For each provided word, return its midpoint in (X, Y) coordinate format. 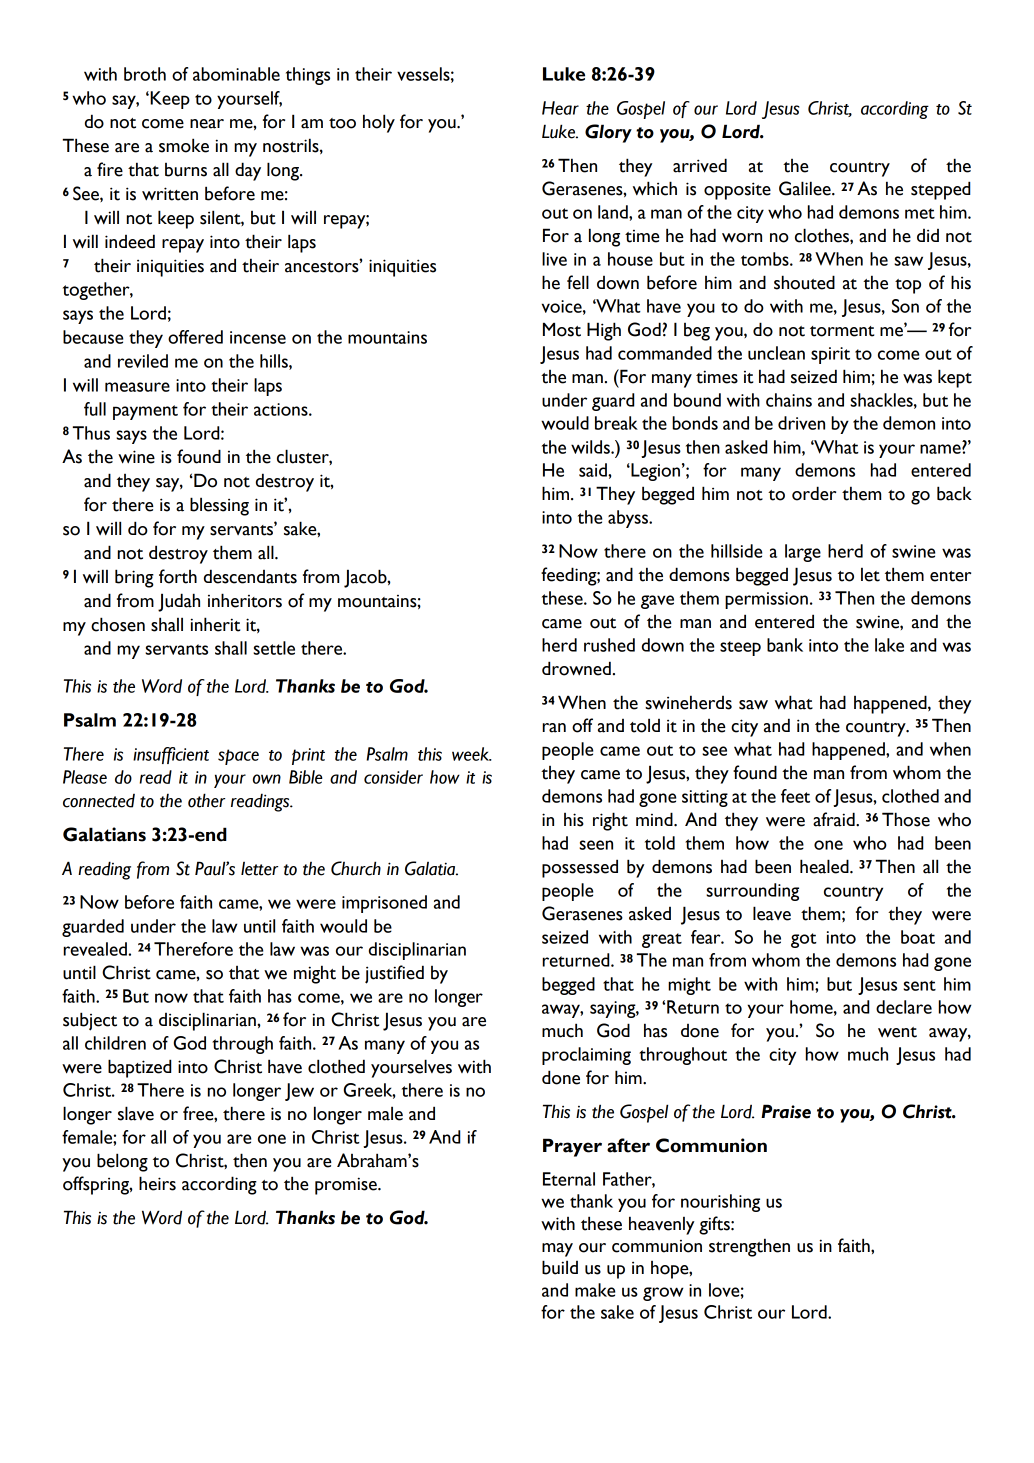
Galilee (806, 188)
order (814, 493)
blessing (219, 506)
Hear (560, 108)
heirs (157, 1183)
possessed (580, 868)
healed (825, 866)
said (594, 470)
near (207, 124)
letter (259, 869)
